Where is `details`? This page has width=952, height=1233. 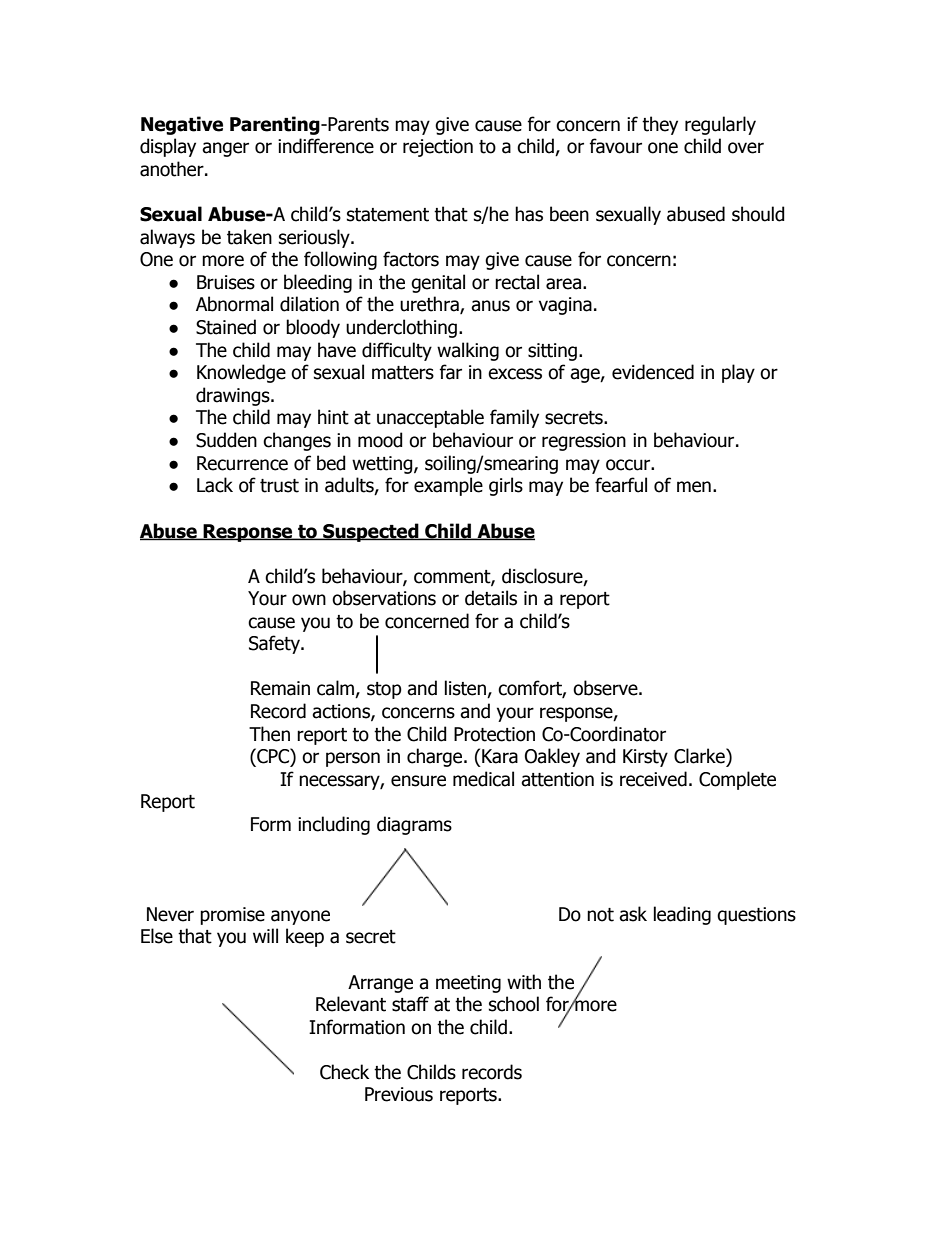 details is located at coordinates (491, 598).
